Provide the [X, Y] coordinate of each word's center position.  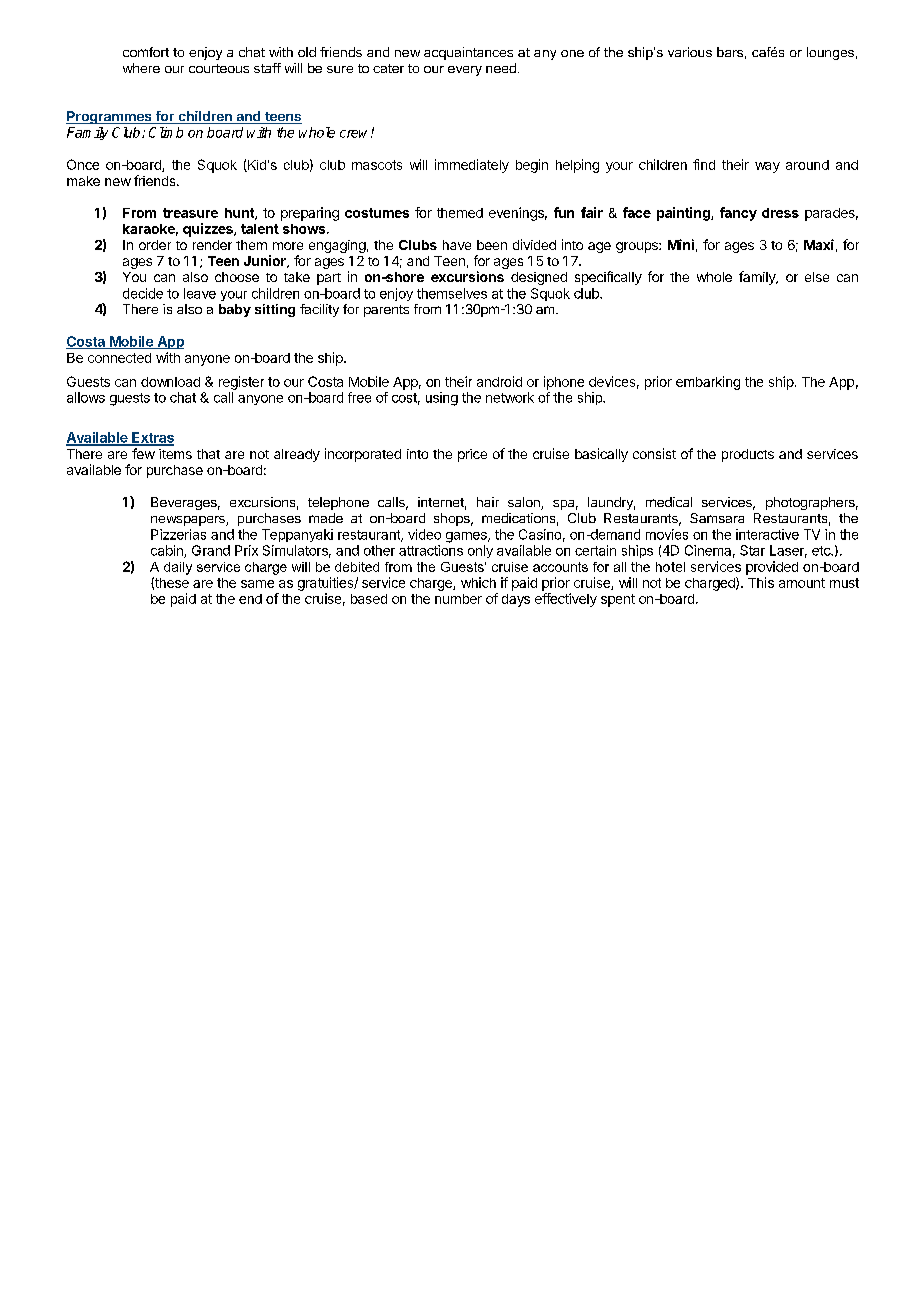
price [472, 455]
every [465, 71]
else [817, 277]
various [690, 52]
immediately [472, 166]
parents [386, 311]
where [141, 68]
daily [178, 568]
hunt [240, 214]
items [175, 454]
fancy [738, 214]
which [478, 582]
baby [235, 310]
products [748, 455]
